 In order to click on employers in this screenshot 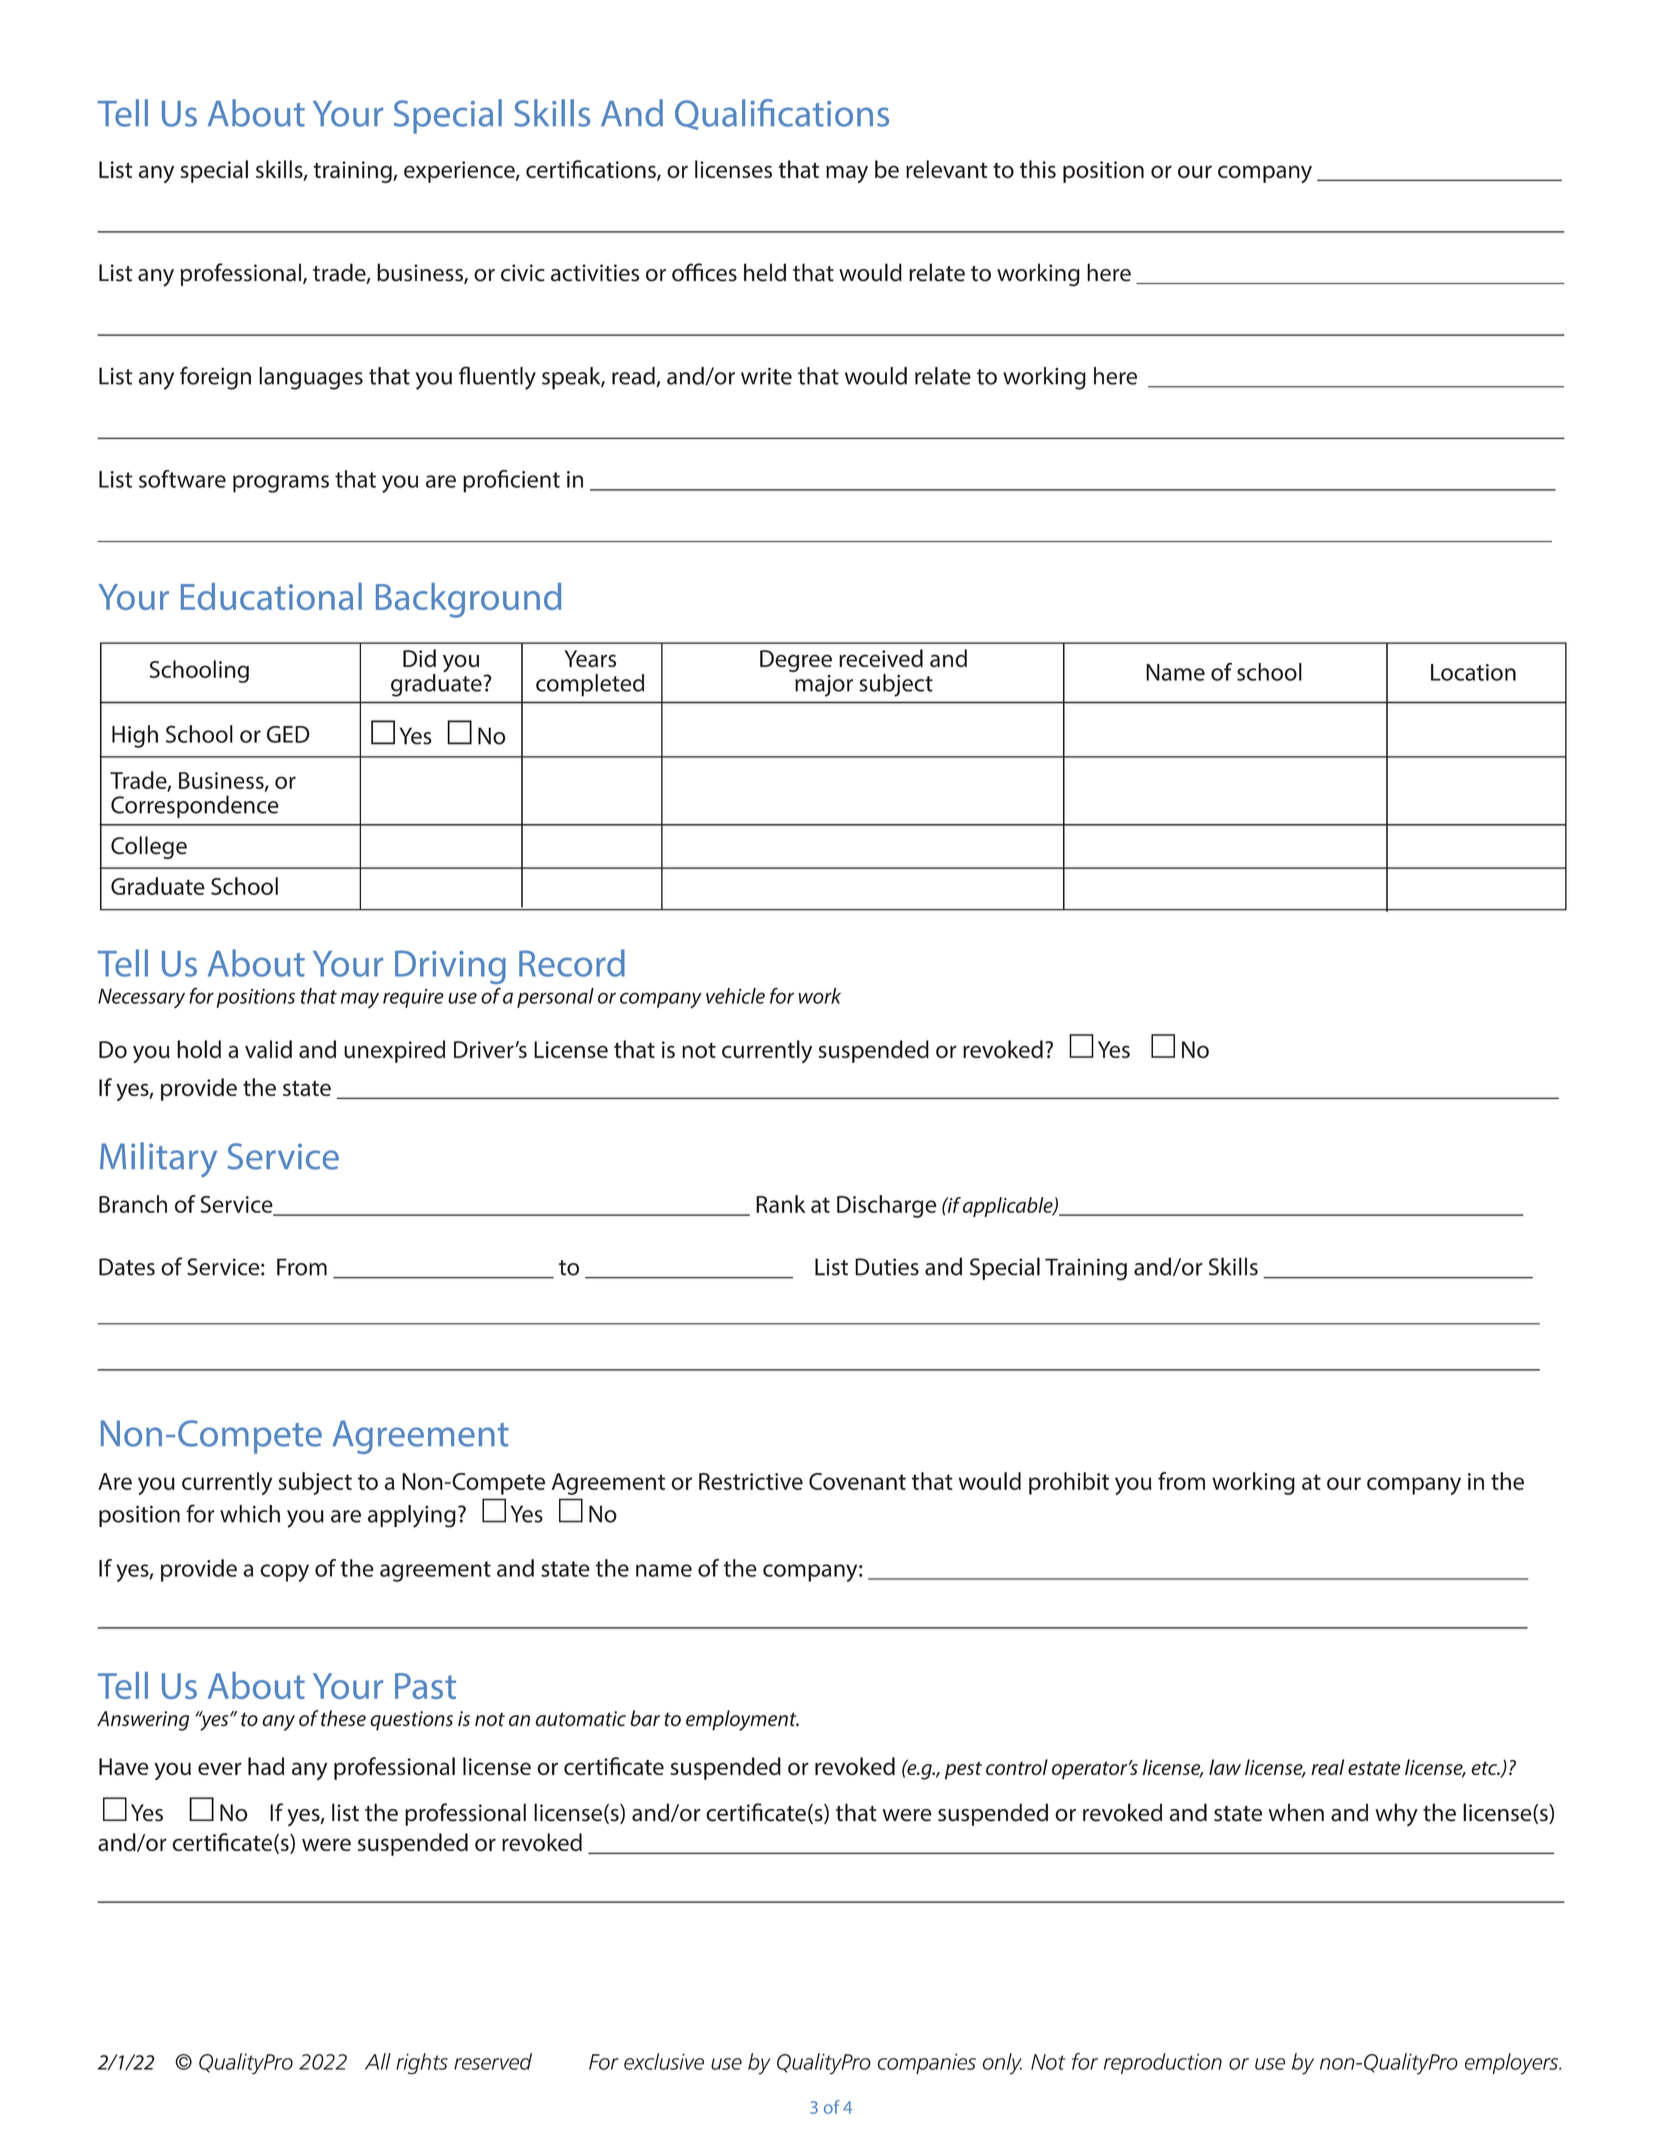, I will do `click(1513, 2064)`.
